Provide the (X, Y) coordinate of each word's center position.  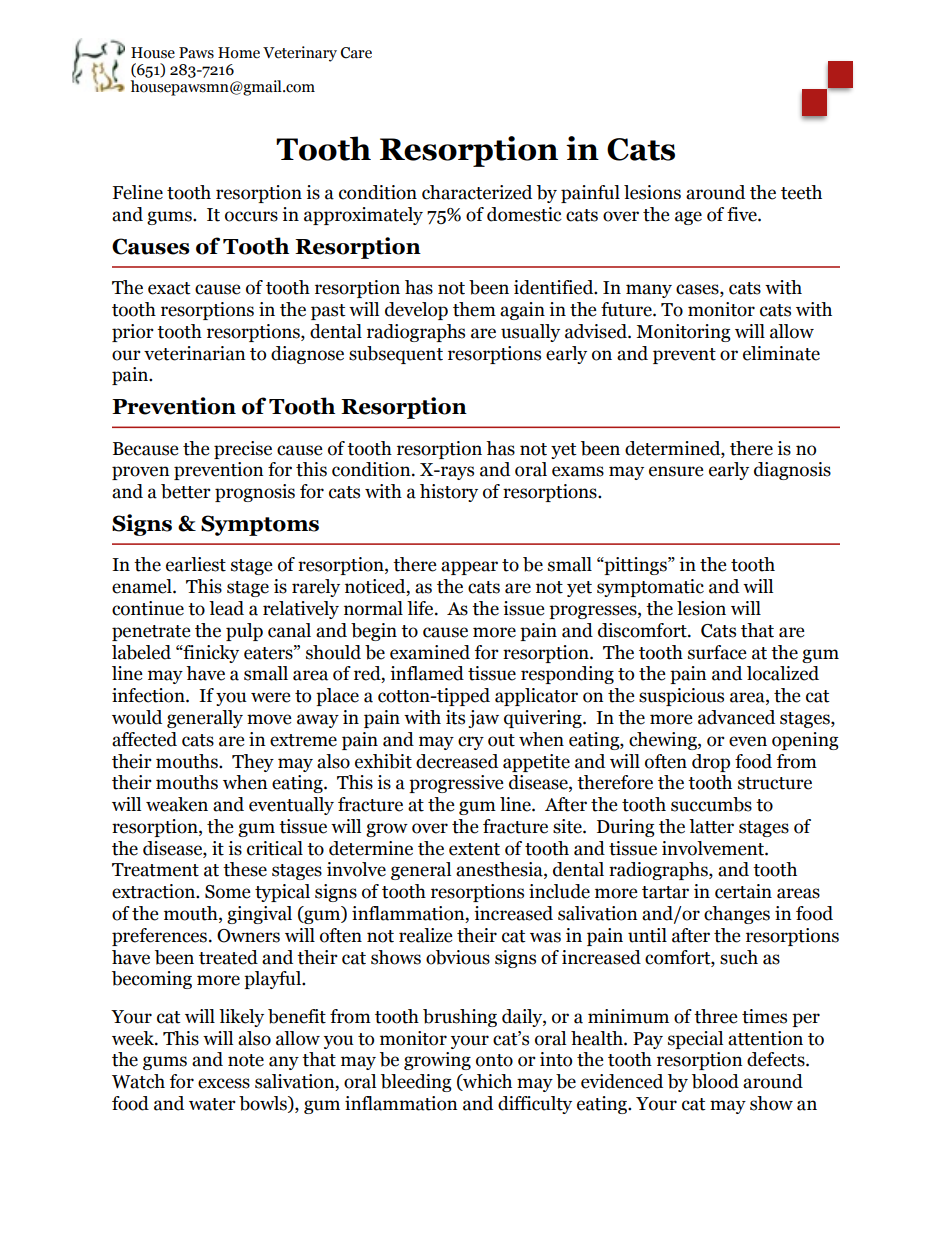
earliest (196, 564)
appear (469, 568)
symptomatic (650, 588)
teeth (801, 192)
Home (239, 53)
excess (224, 1083)
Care (356, 53)
